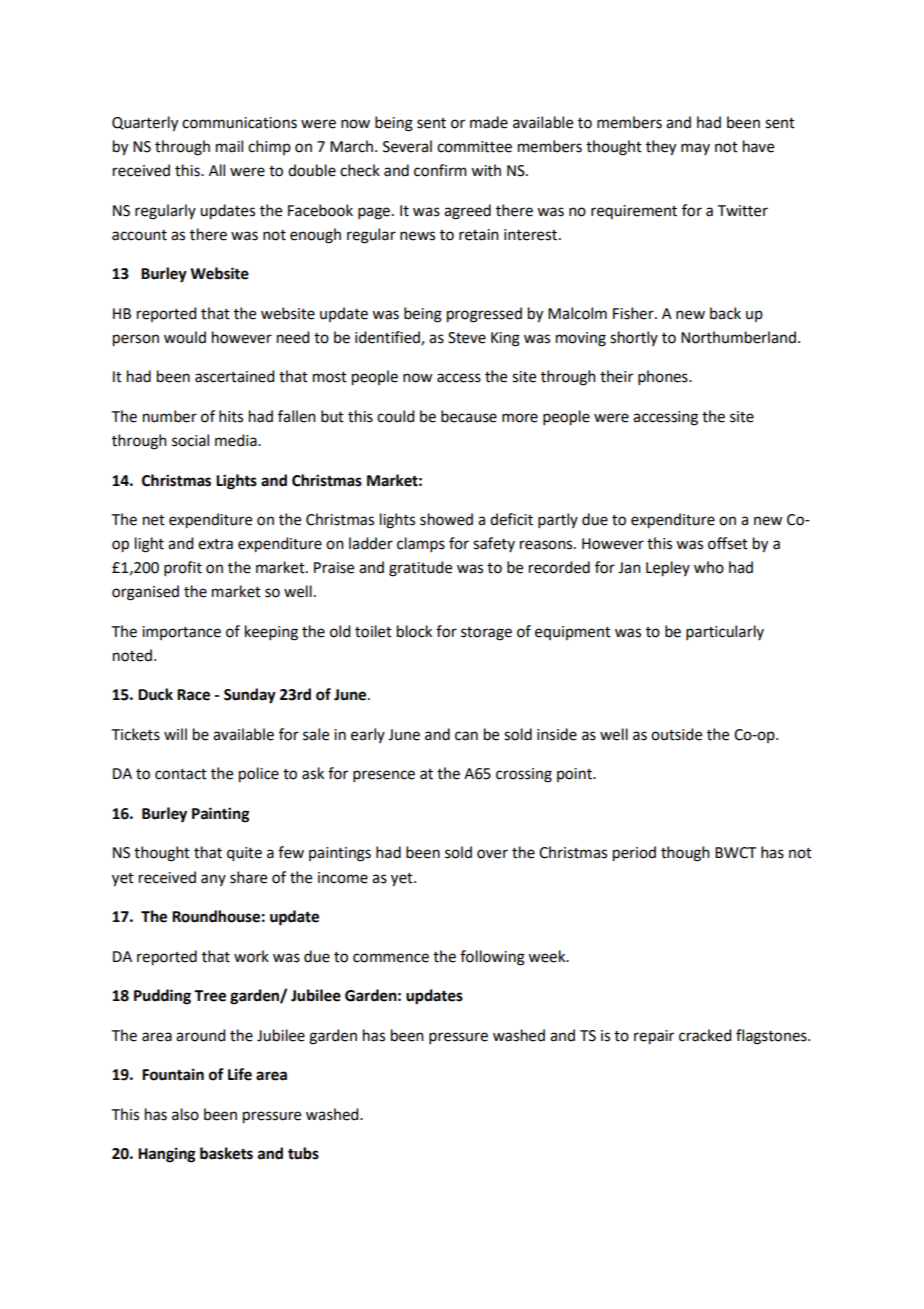 The image size is (924, 1309). Describe the element at coordinates (185, 1114) in the screenshot. I see `also` at that location.
